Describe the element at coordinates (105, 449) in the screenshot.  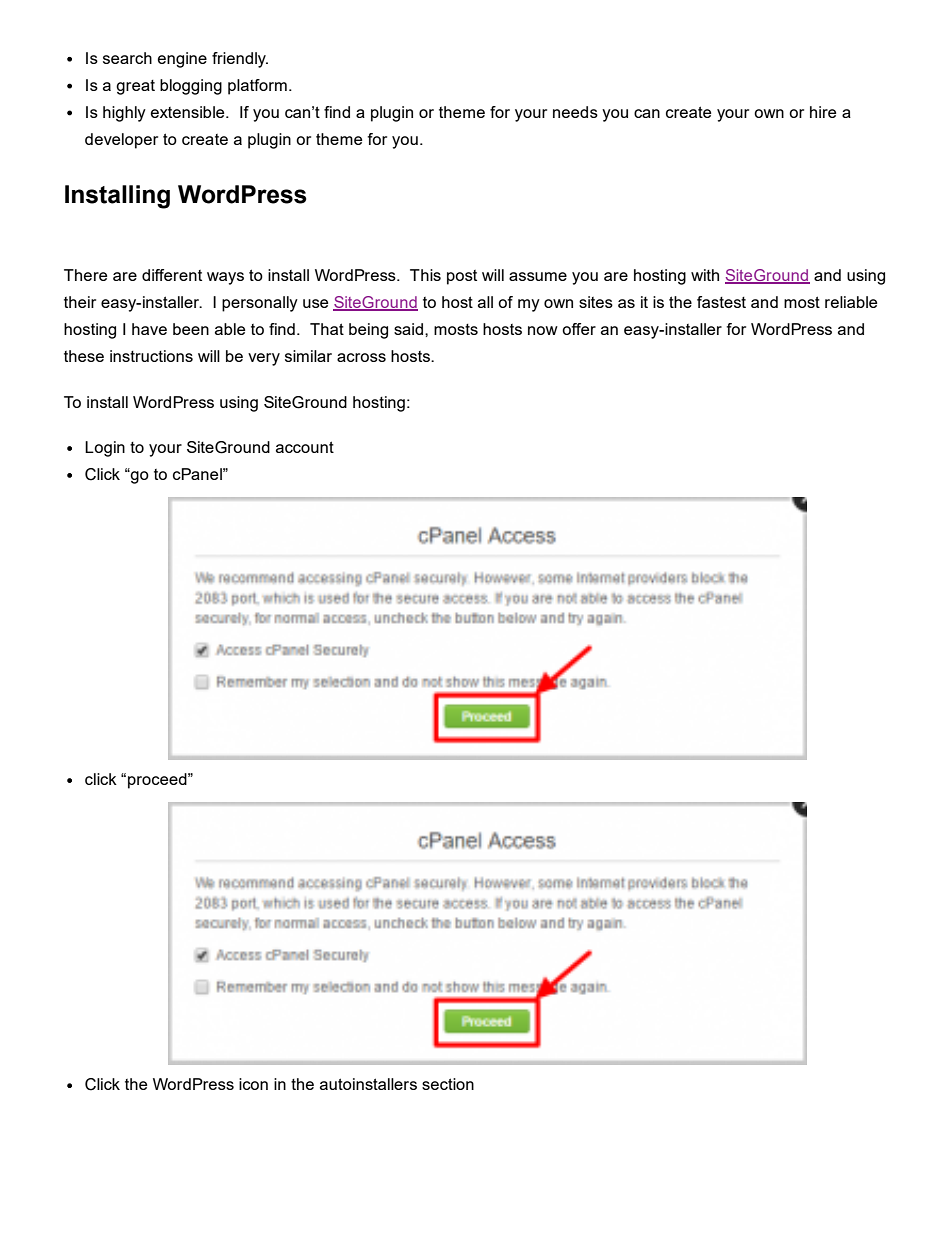
I see `Login` at that location.
